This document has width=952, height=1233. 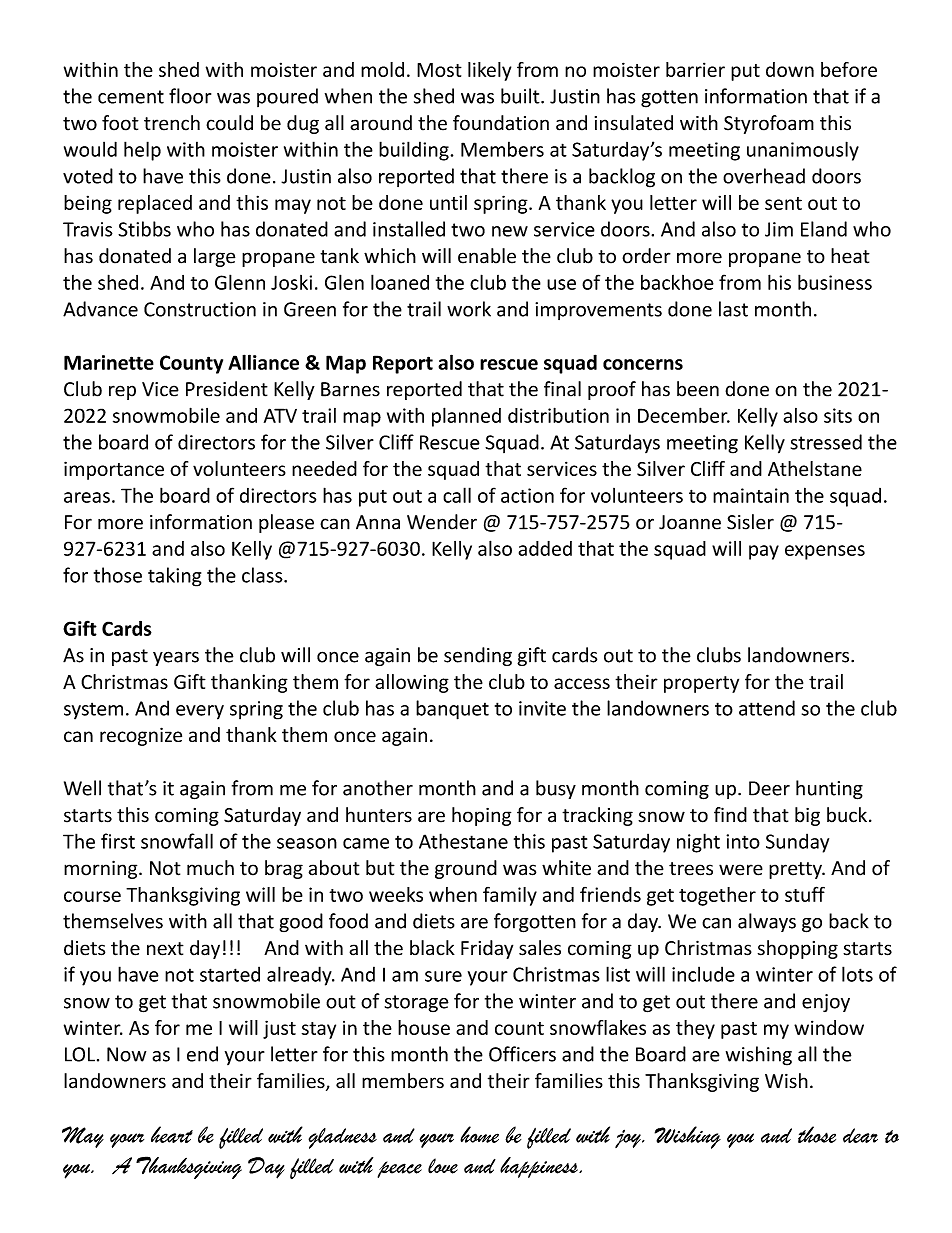 I want to click on pay, so click(x=764, y=552).
